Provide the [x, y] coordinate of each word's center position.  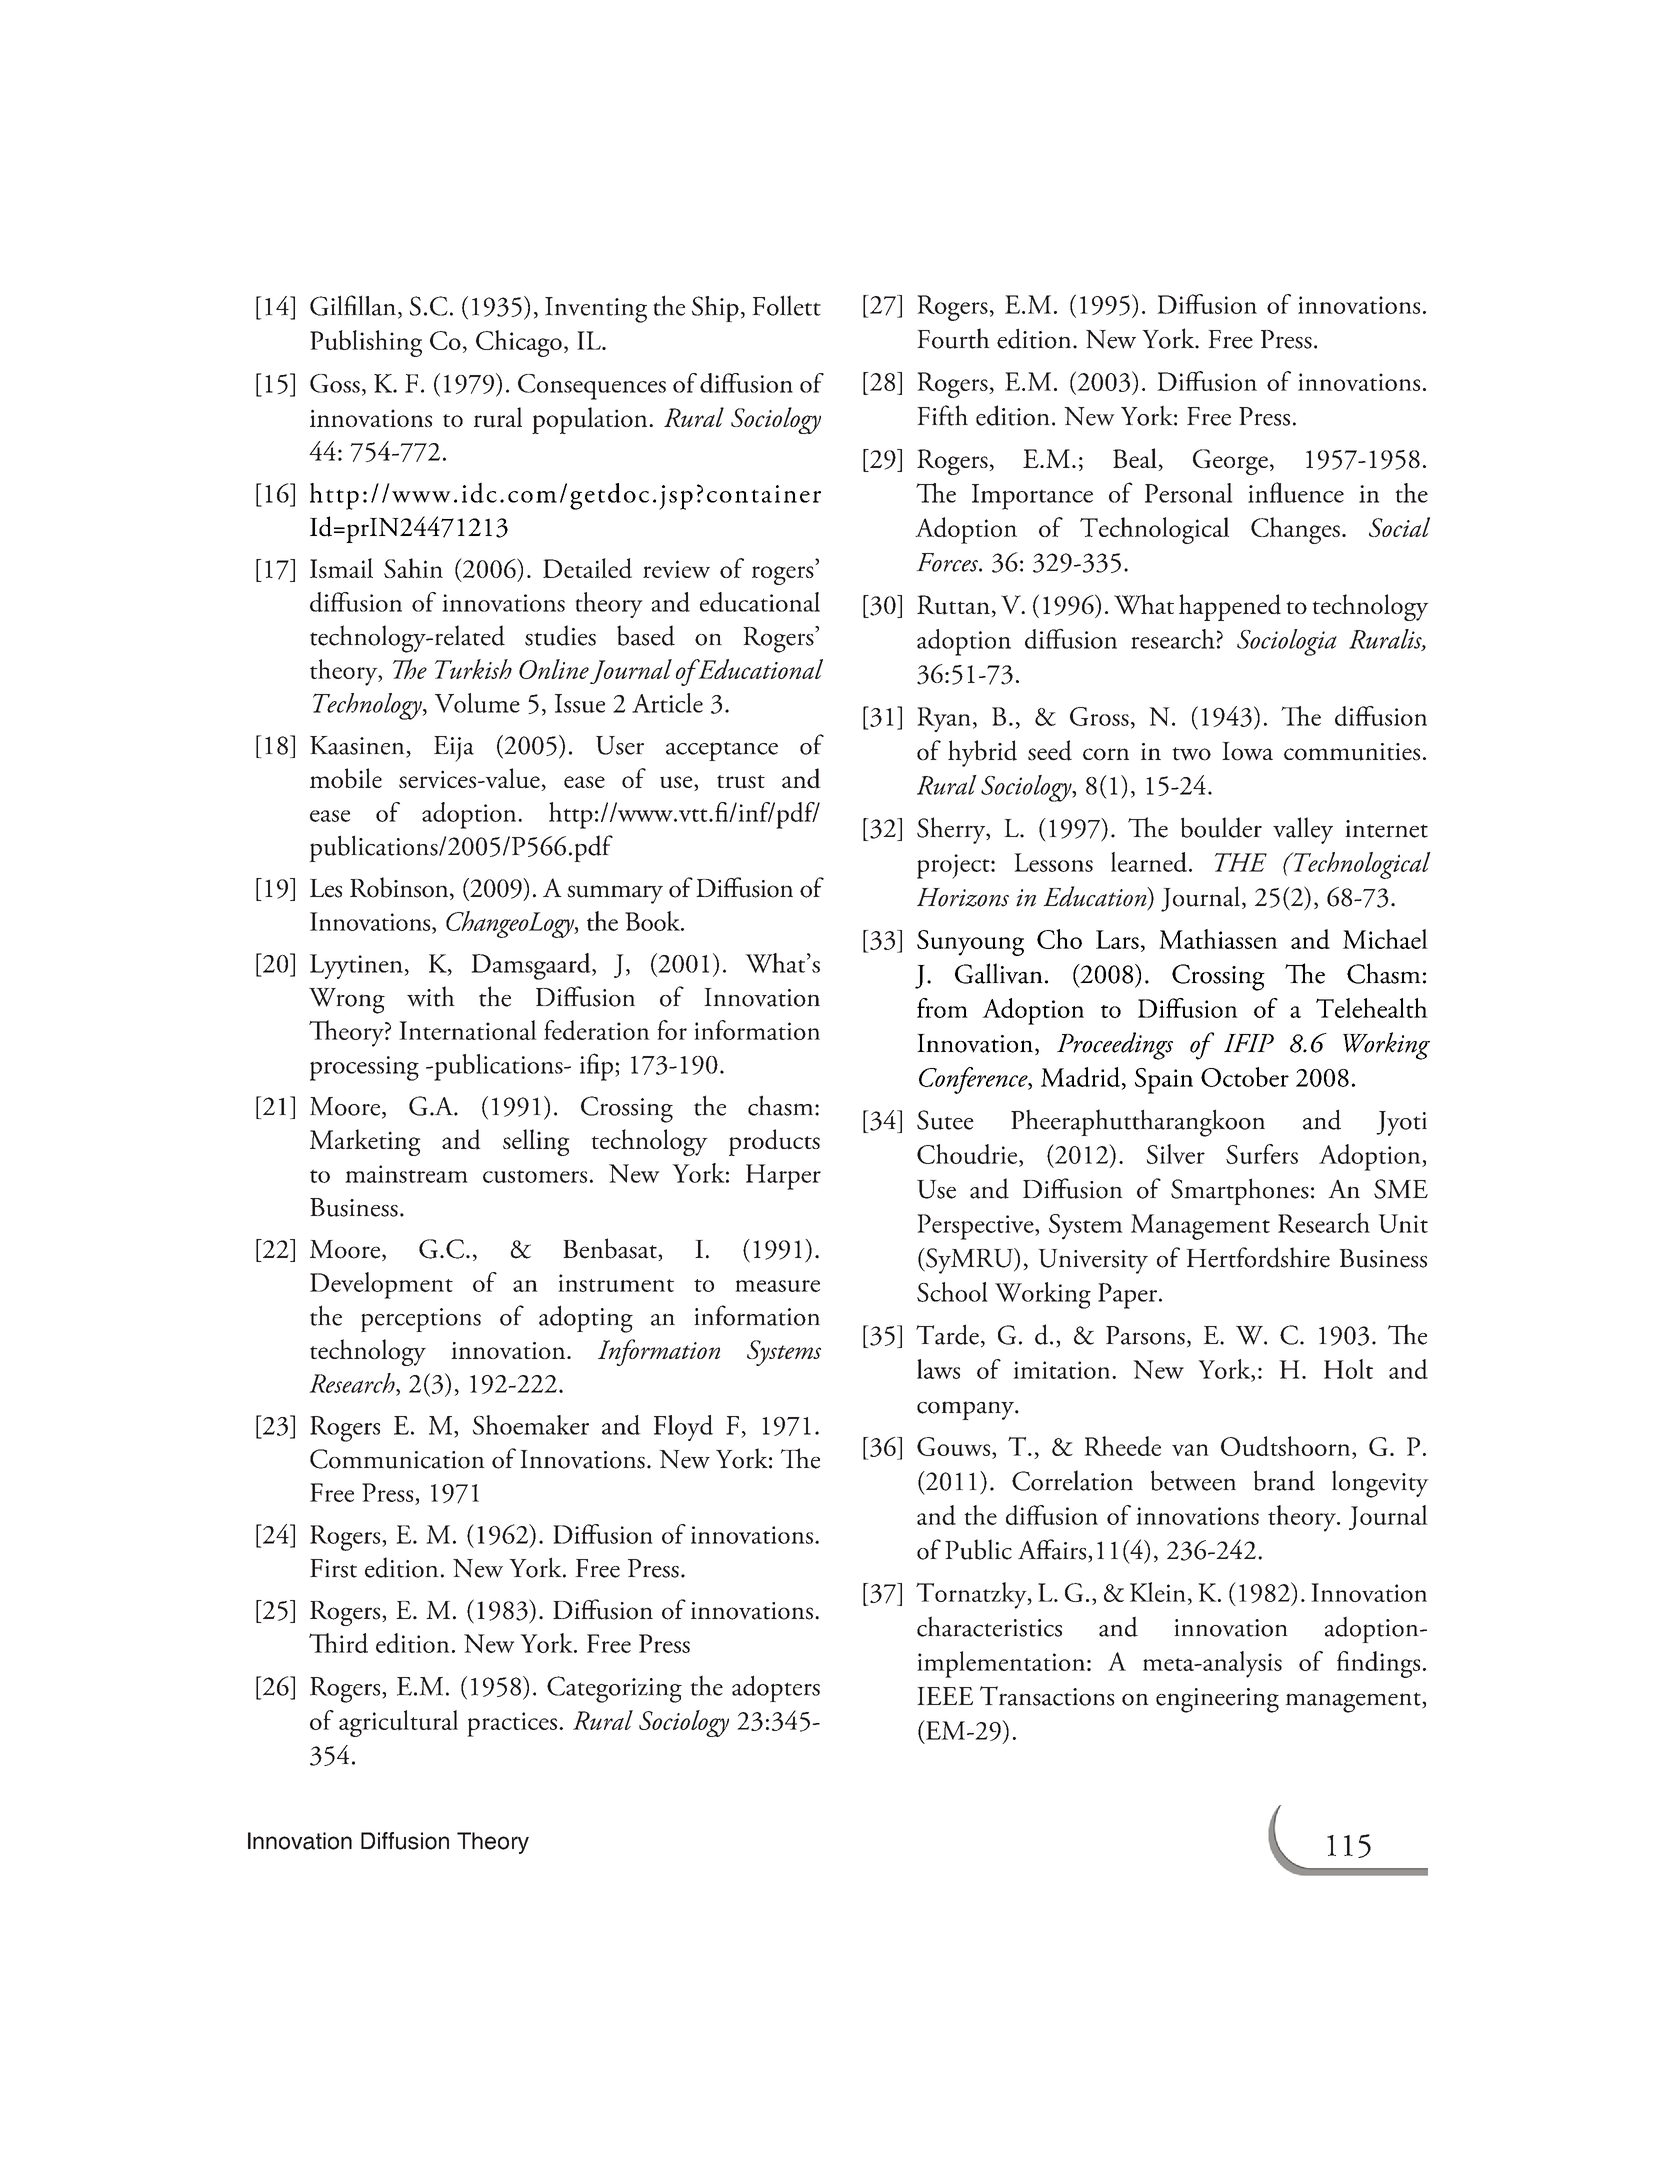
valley [1303, 830]
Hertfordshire [1258, 1257]
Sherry [952, 830]
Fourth [953, 338]
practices [512, 1724]
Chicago [519, 343]
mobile [346, 778]
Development [381, 1285]
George [1230, 462]
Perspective [976, 1227]
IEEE [945, 1696]
